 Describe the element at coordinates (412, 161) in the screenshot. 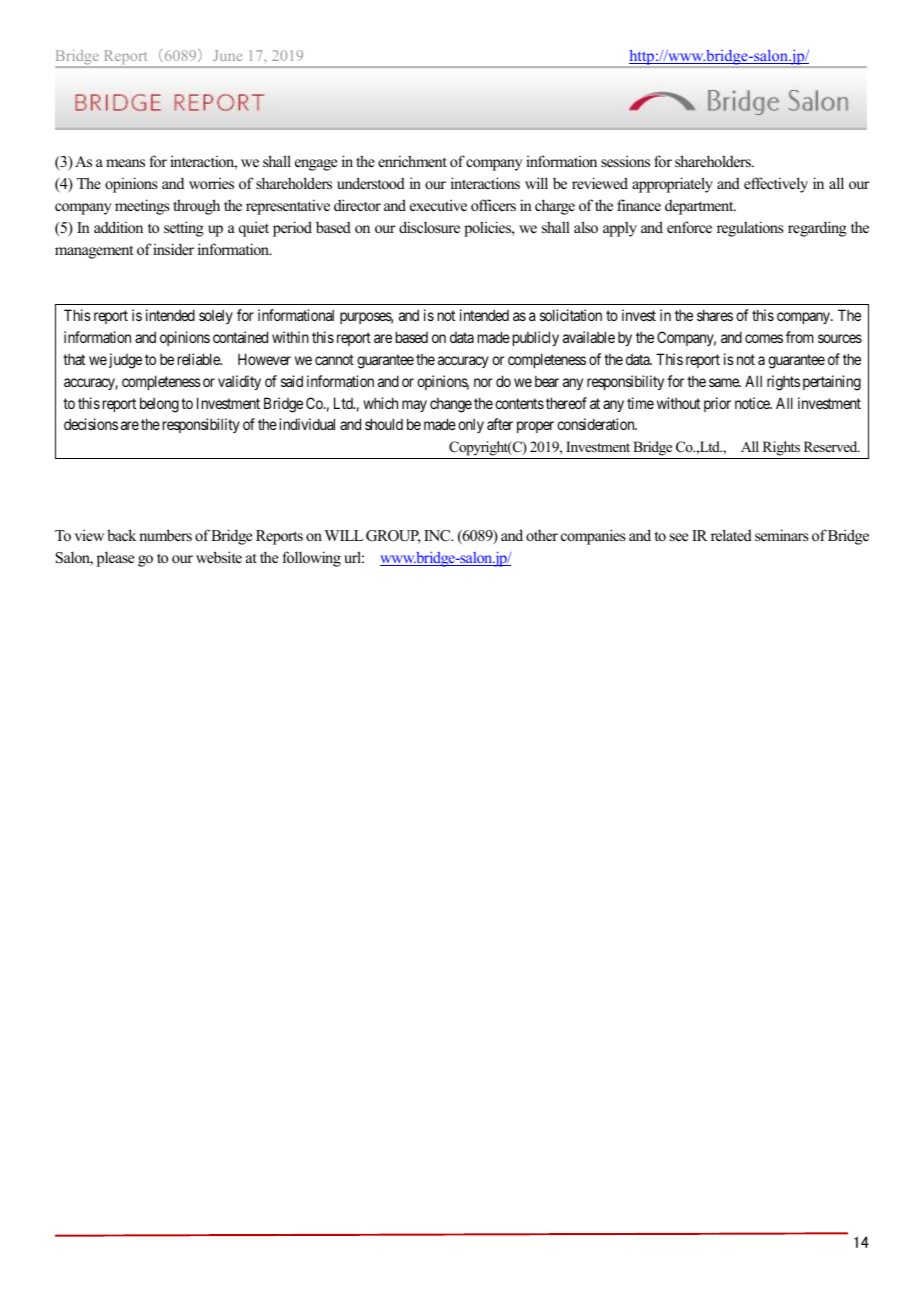

I see `enrichment` at that location.
